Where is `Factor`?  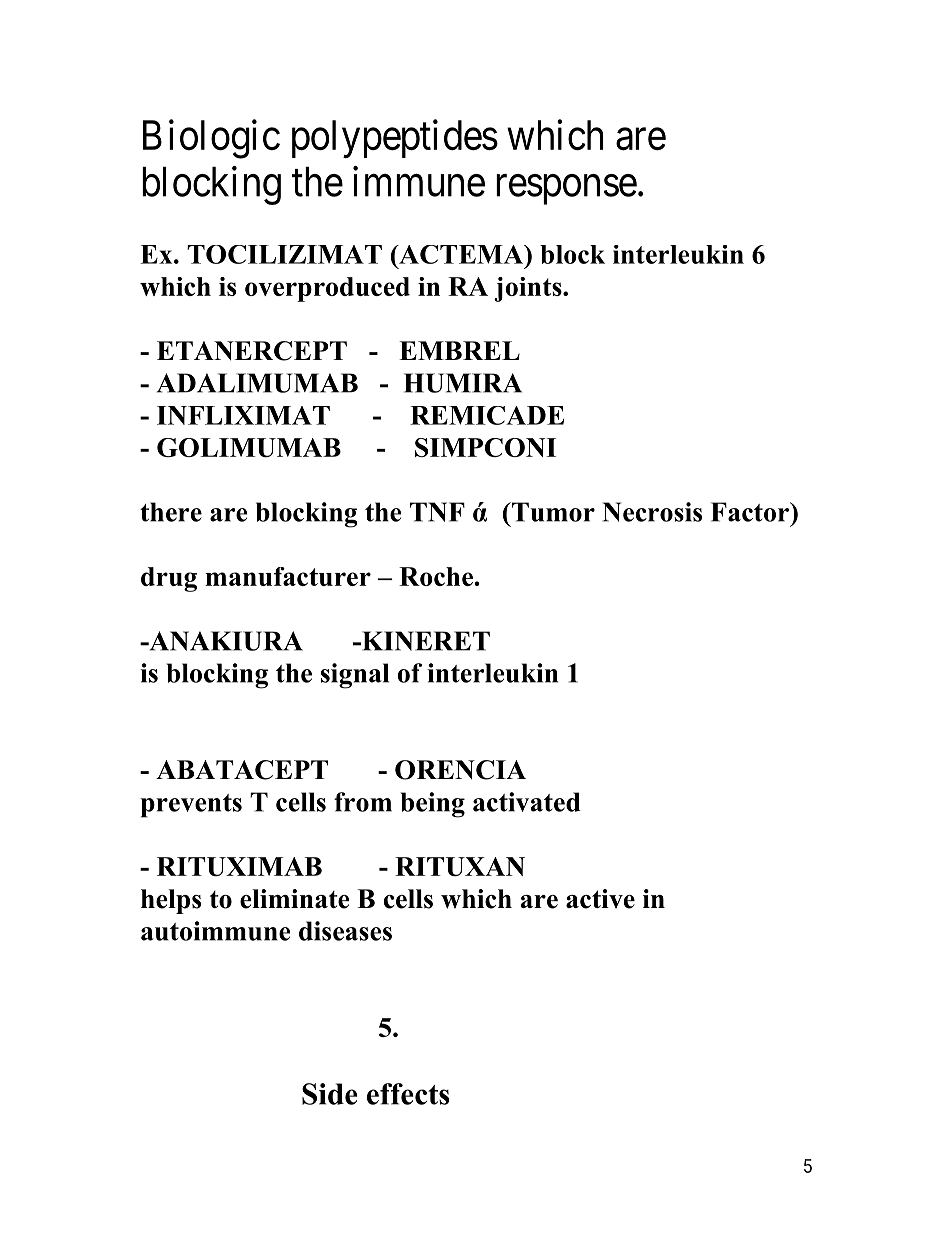 Factor is located at coordinates (751, 512).
